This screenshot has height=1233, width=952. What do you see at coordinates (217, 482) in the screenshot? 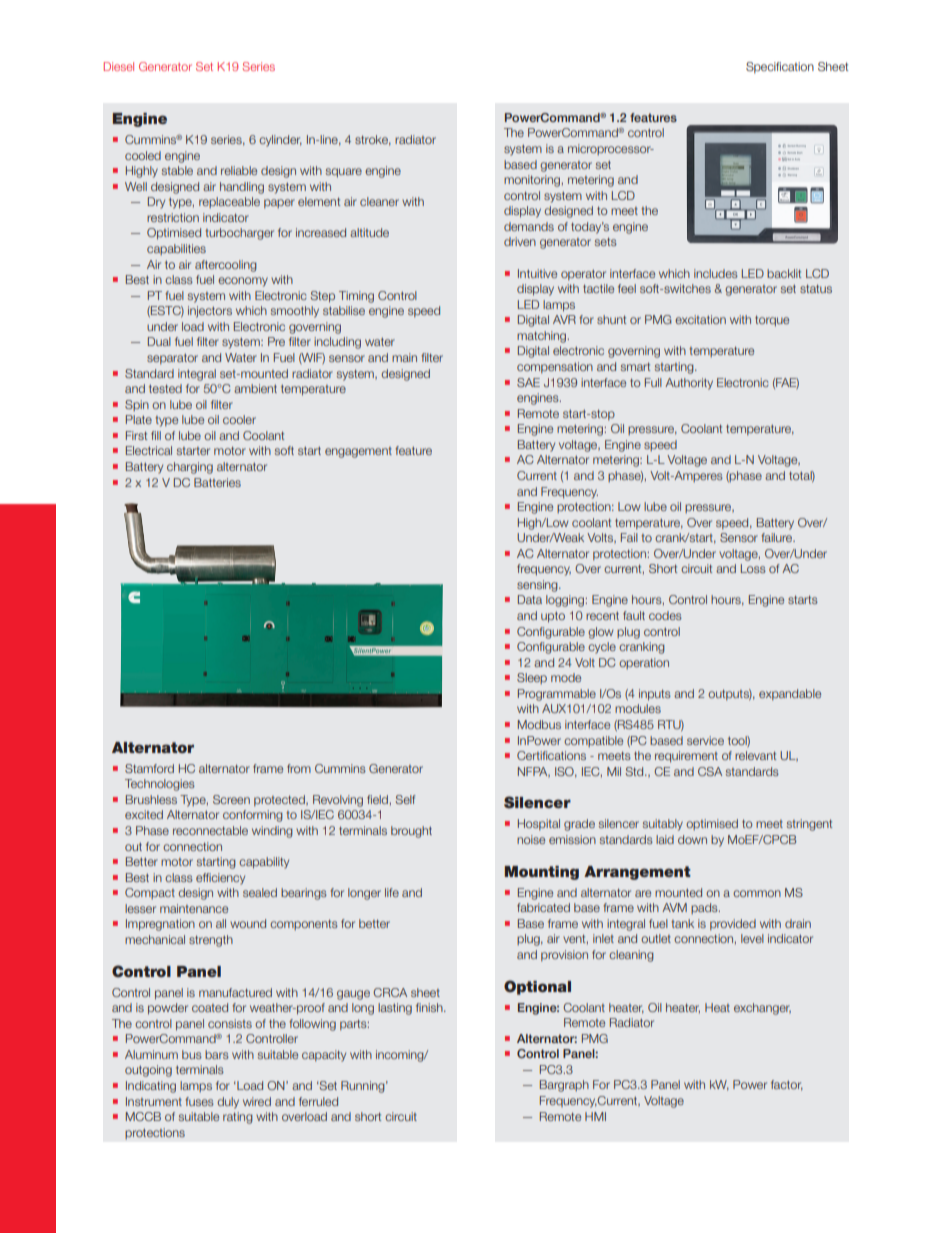
I see `Batteries` at bounding box center [217, 482].
